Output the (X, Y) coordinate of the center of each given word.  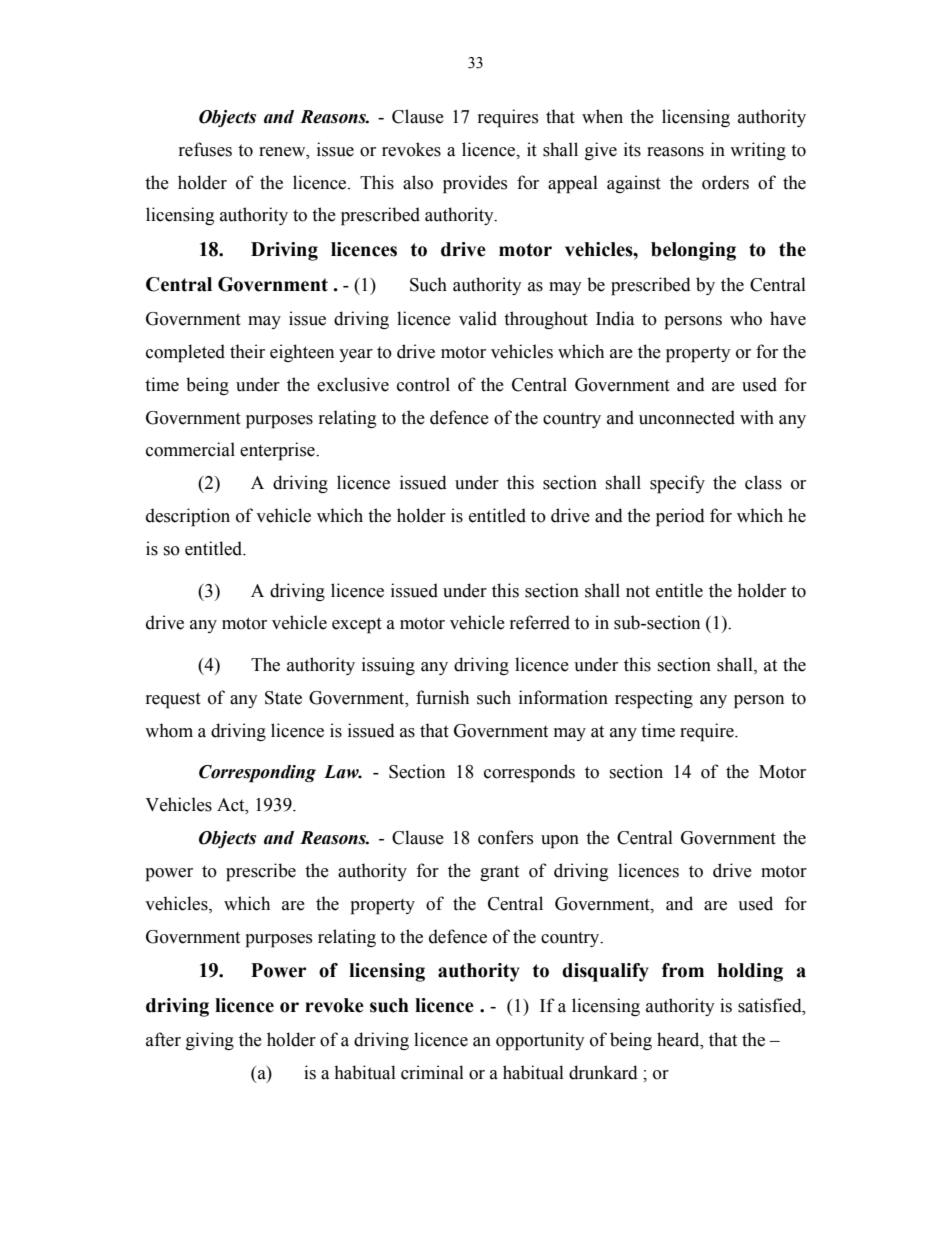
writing (758, 151)
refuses (205, 149)
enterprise (278, 451)
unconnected (687, 417)
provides (475, 184)
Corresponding (257, 774)
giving (210, 1041)
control (423, 384)
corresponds (529, 773)
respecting (654, 699)
